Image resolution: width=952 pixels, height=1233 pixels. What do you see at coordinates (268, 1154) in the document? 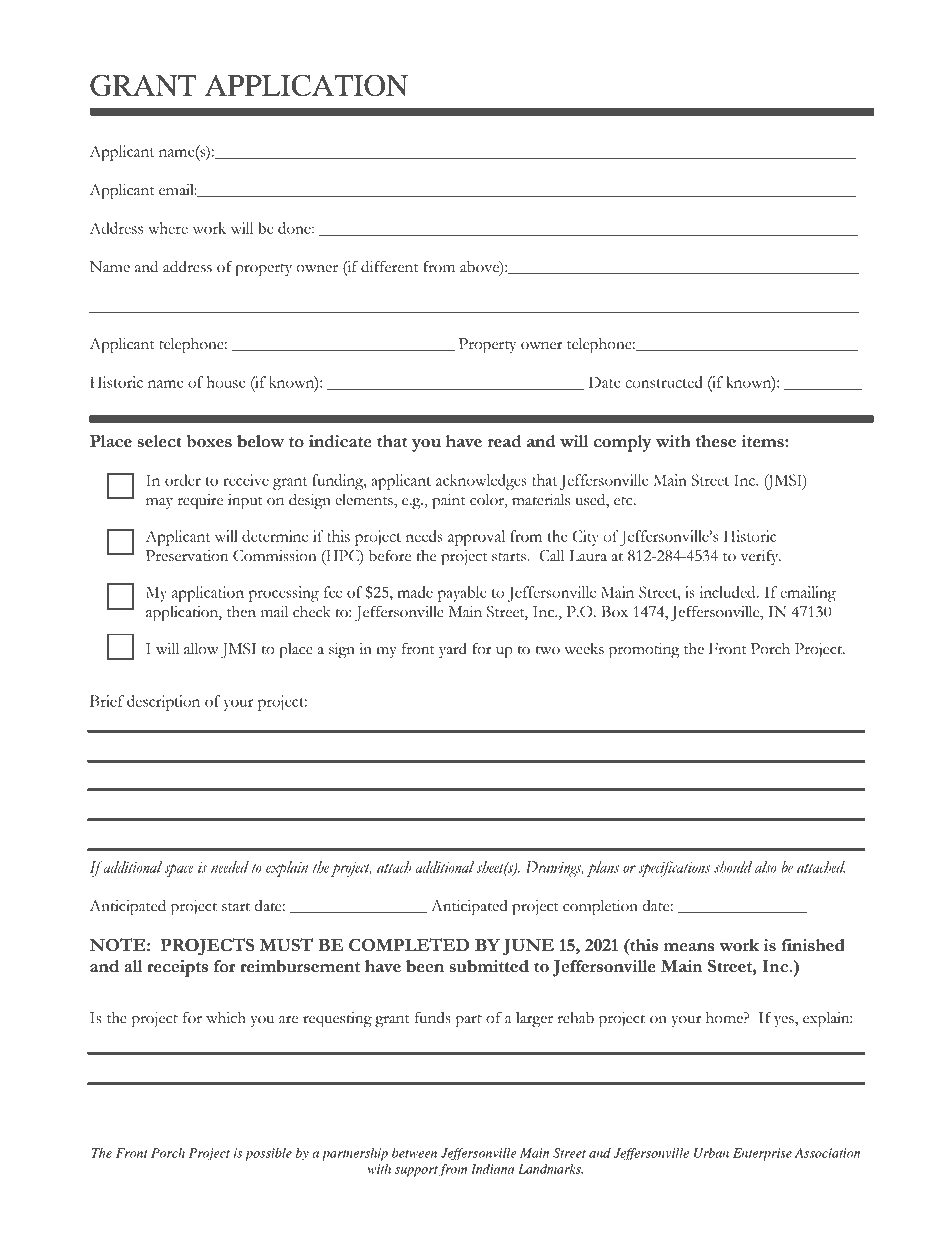
I see `possible` at bounding box center [268, 1154].
